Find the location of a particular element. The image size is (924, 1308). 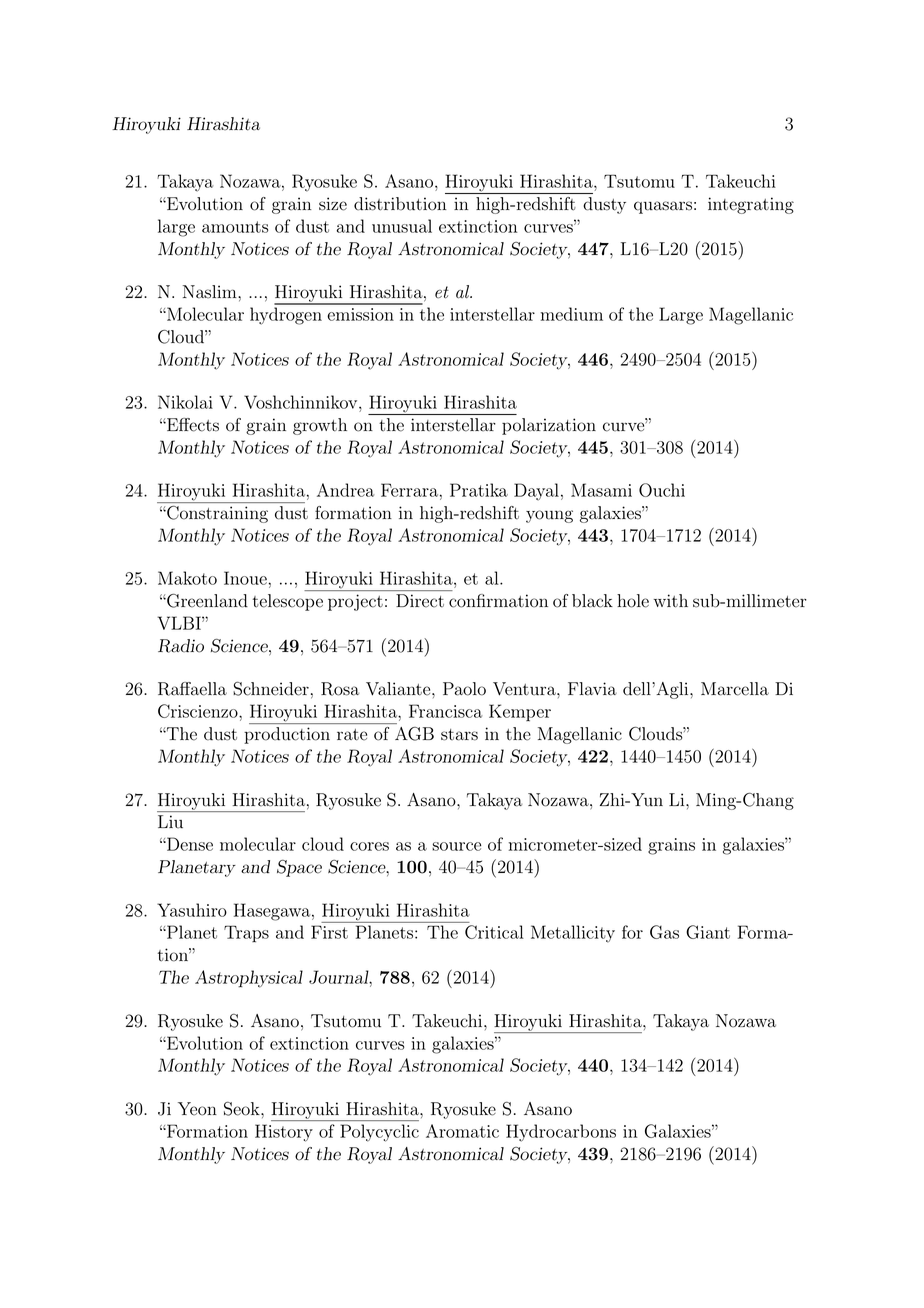

source is located at coordinates (456, 846).
